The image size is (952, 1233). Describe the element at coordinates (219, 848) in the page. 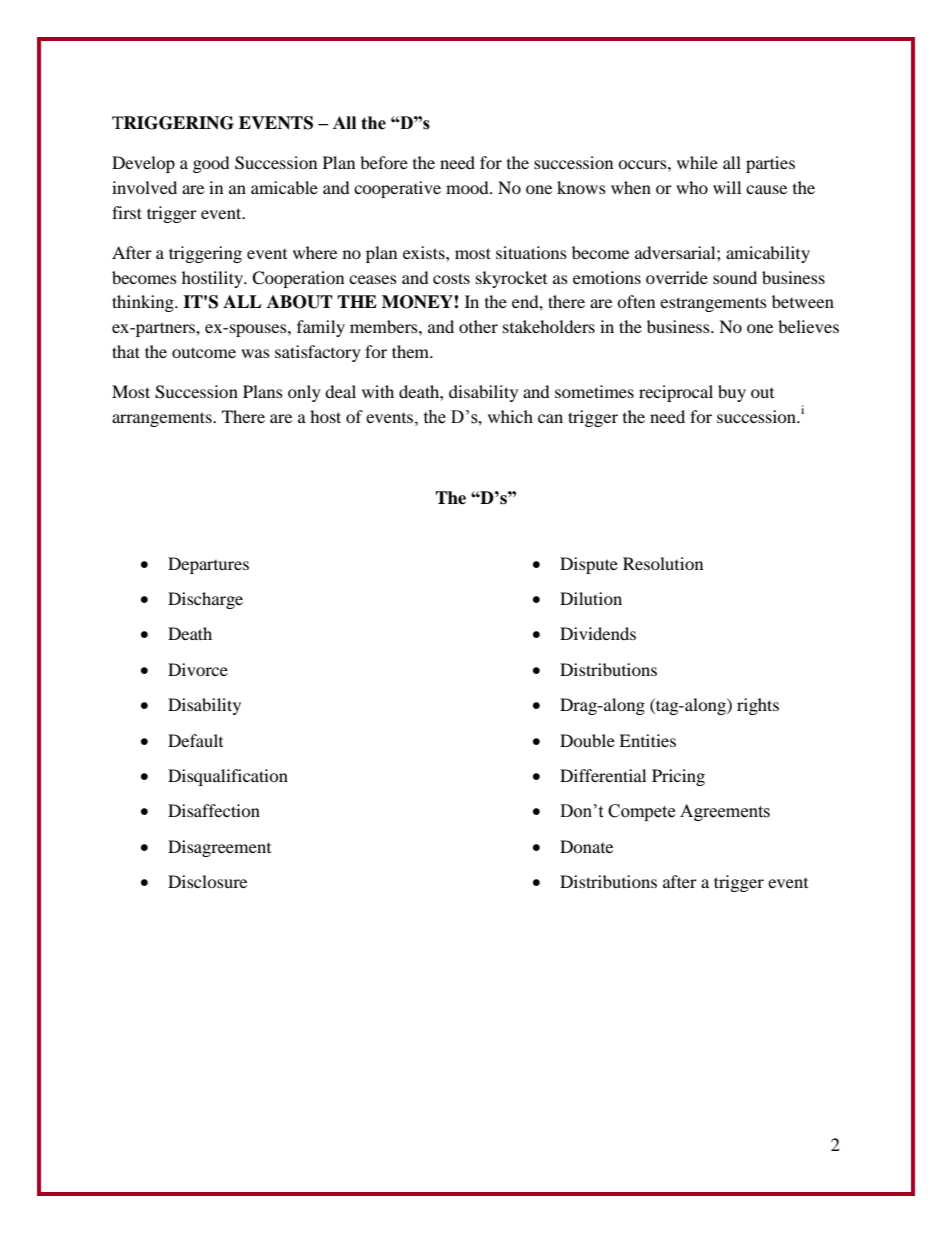

I see `Disagreement` at that location.
